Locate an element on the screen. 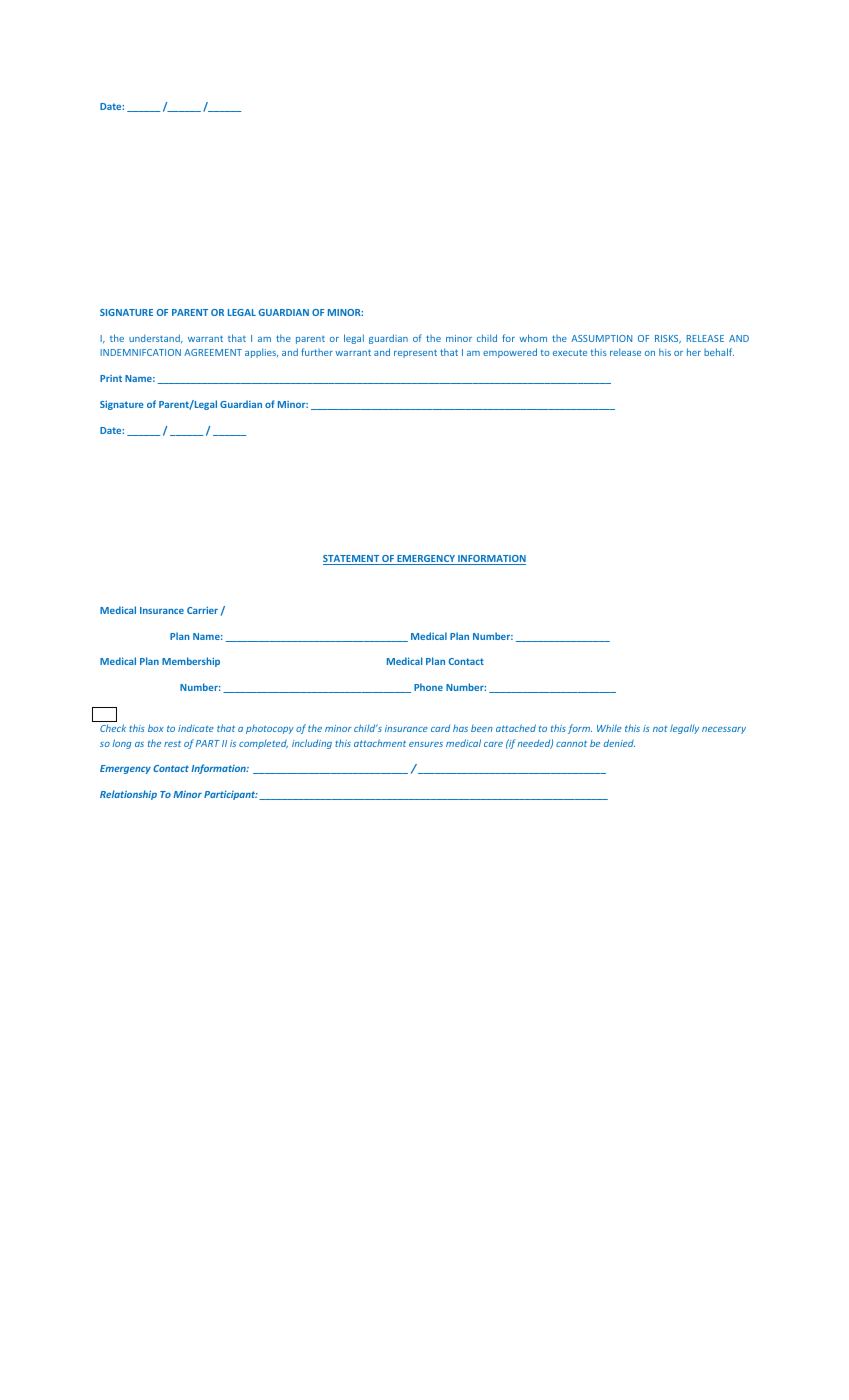  Membership is located at coordinates (191, 662).
